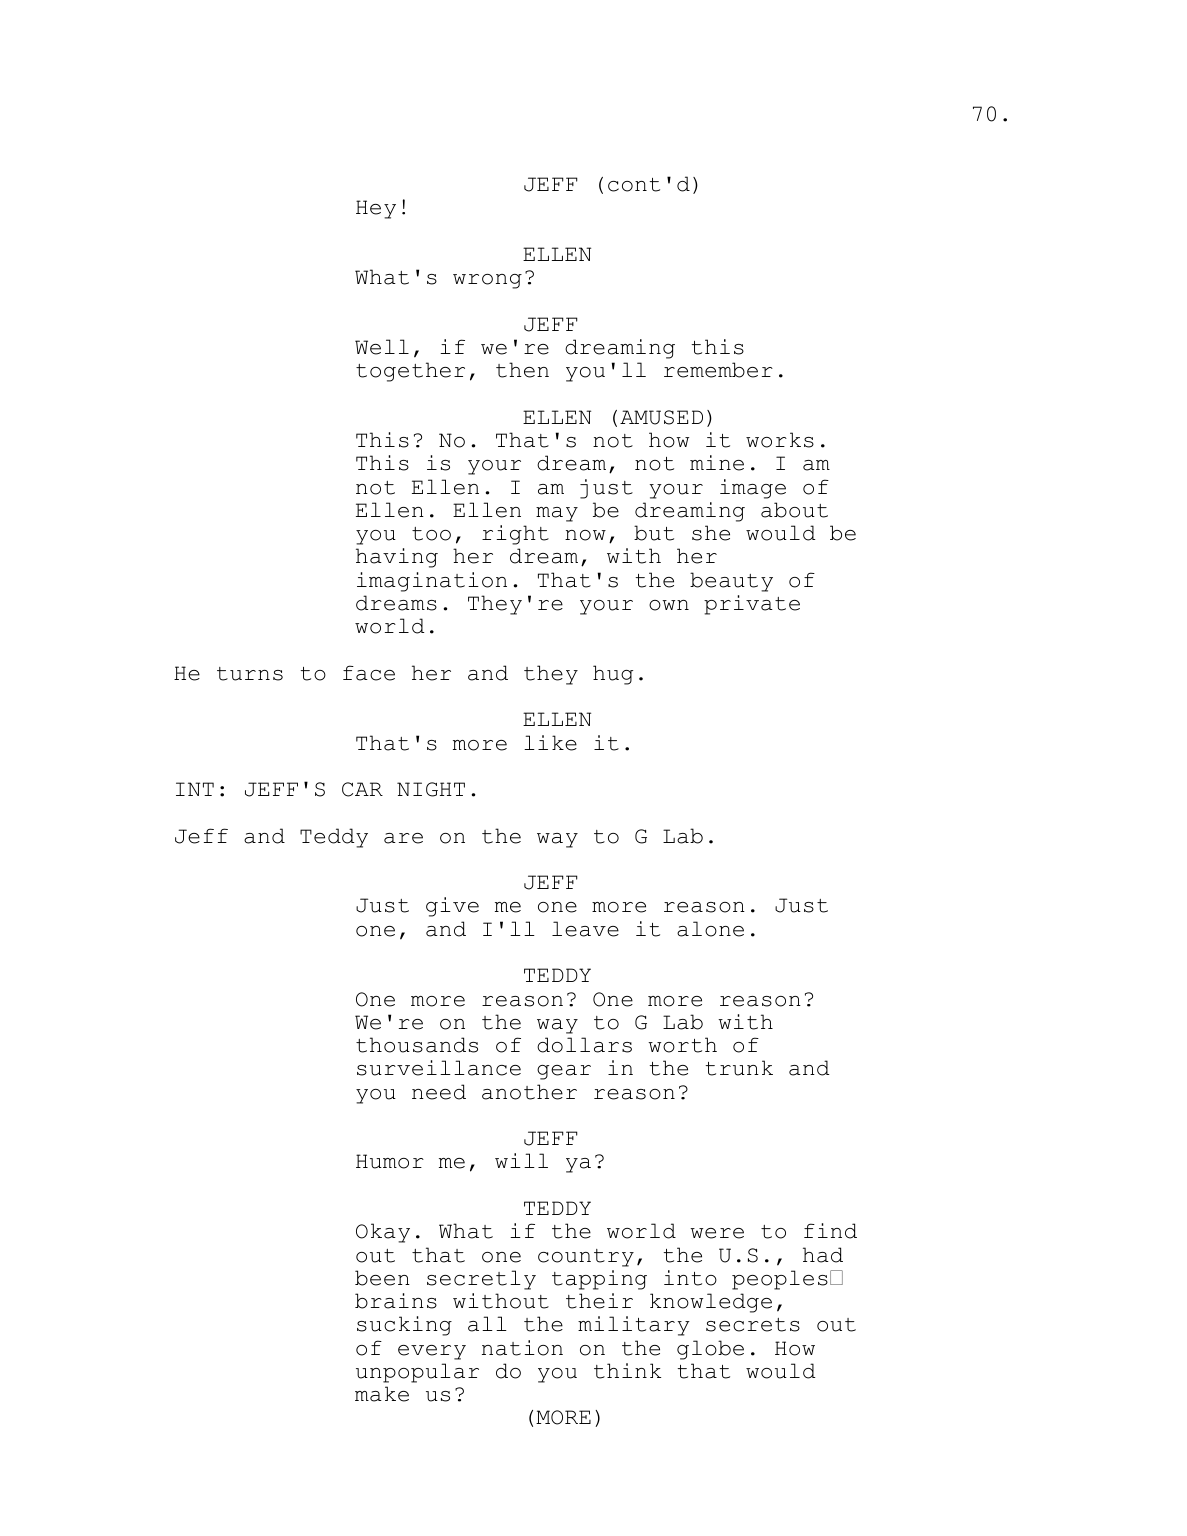  I want to click on then, so click(522, 370).
